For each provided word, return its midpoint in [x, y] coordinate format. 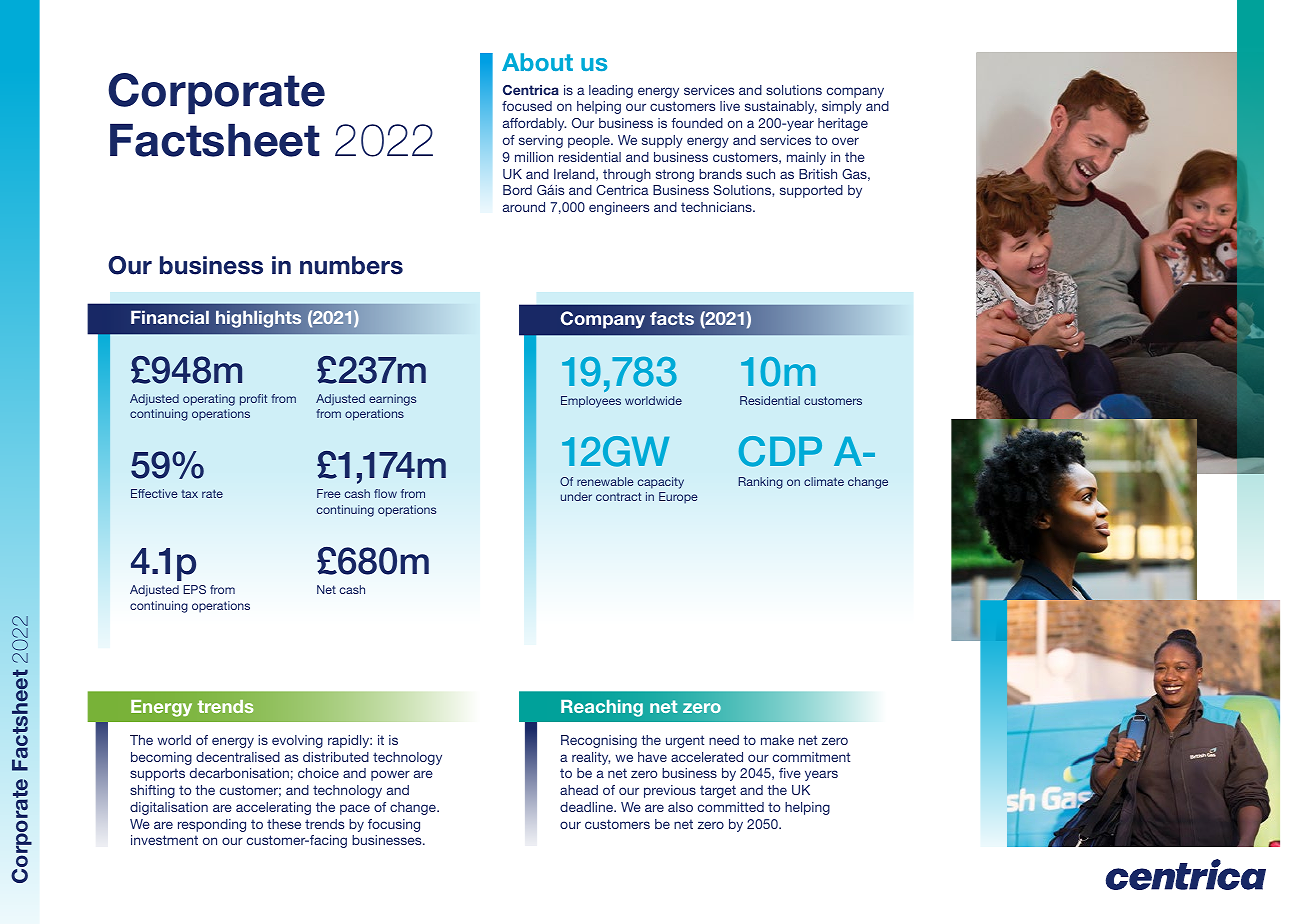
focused [527, 106]
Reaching [602, 708]
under [576, 496]
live [730, 106]
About [537, 62]
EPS [194, 589]
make [777, 740]
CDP [780, 451]
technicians [717, 207]
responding [212, 825]
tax [189, 494]
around [524, 207]
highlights [258, 319]
